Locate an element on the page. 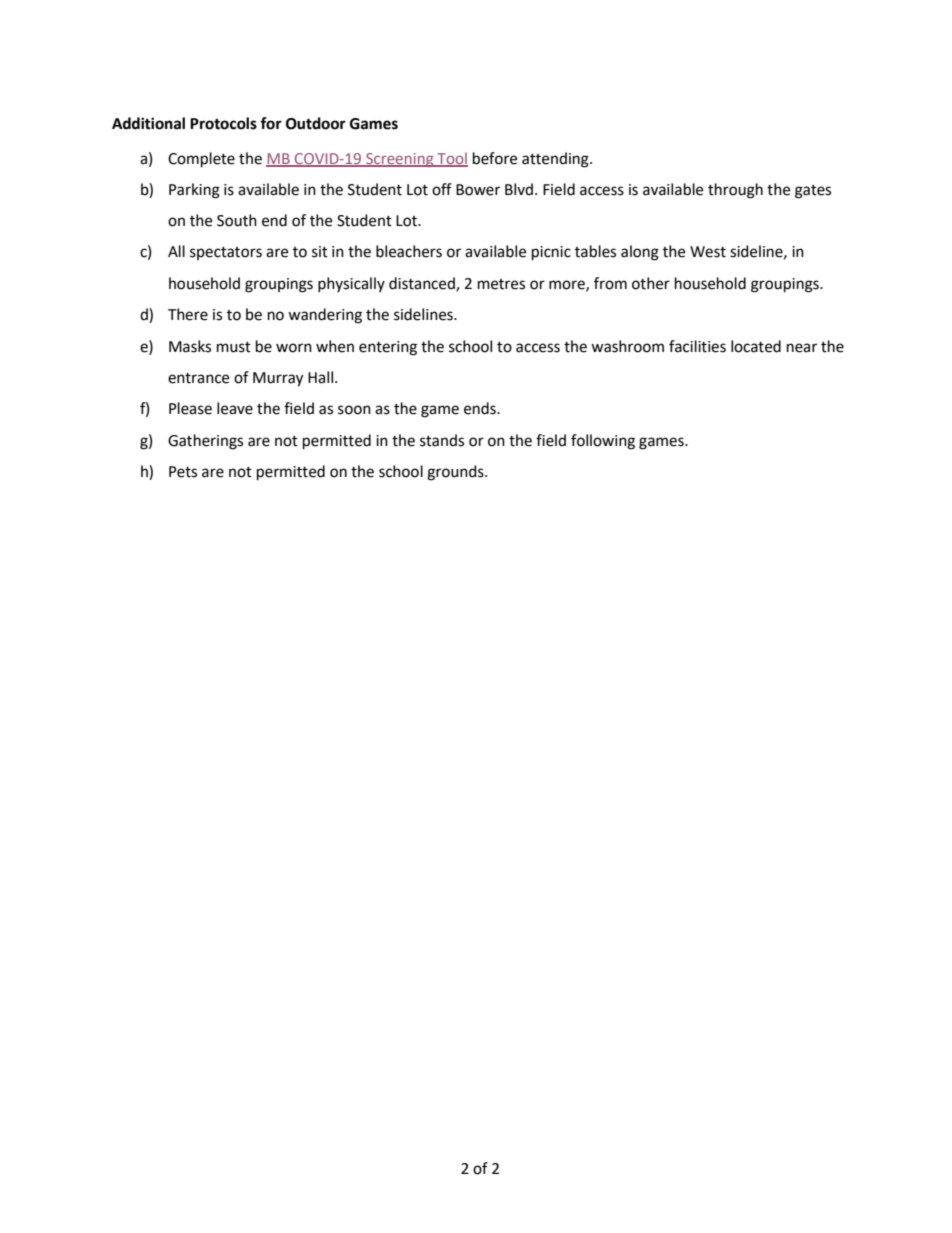  grounds is located at coordinates (456, 473).
